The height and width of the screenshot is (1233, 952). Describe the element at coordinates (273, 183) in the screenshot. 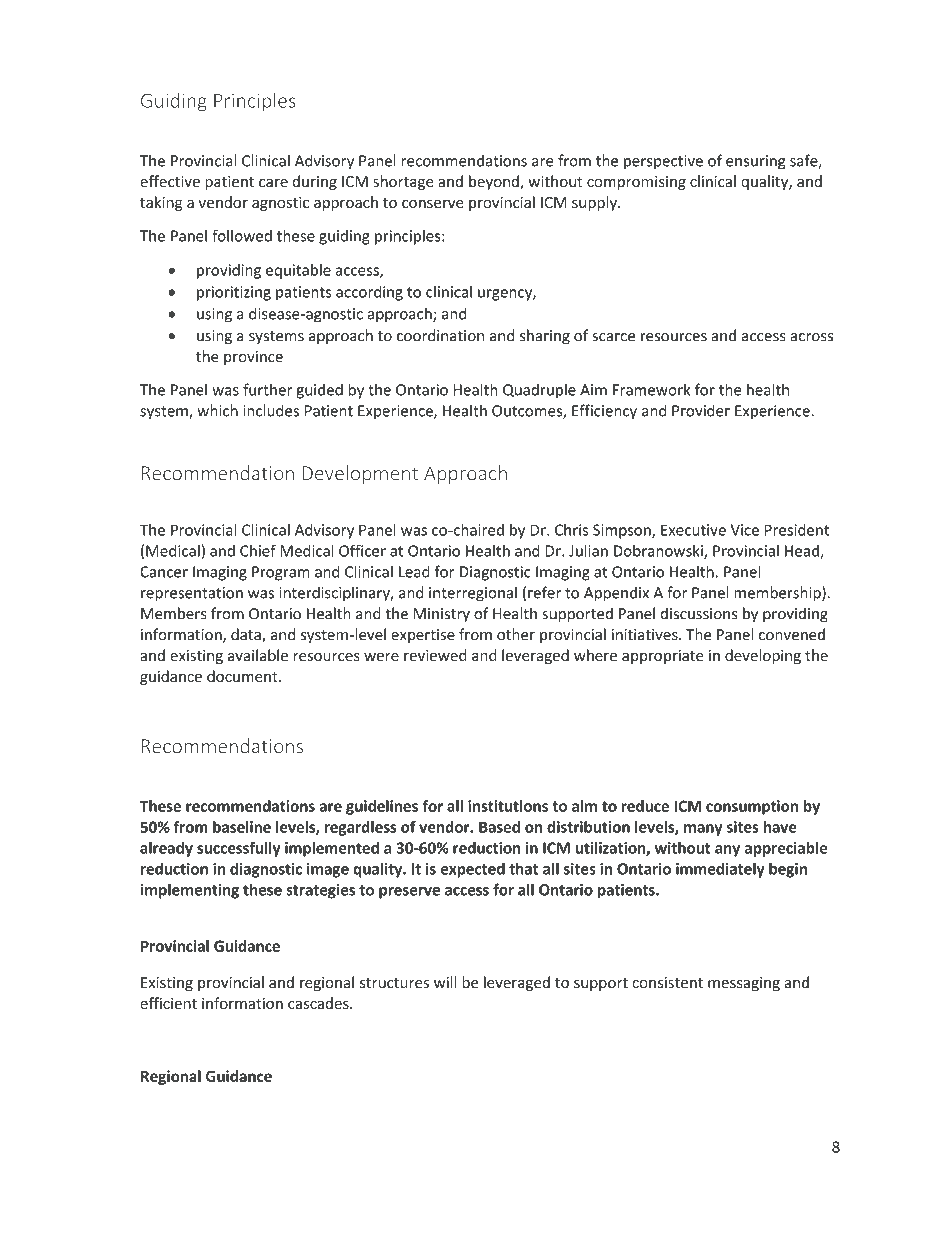

I see `care` at that location.
